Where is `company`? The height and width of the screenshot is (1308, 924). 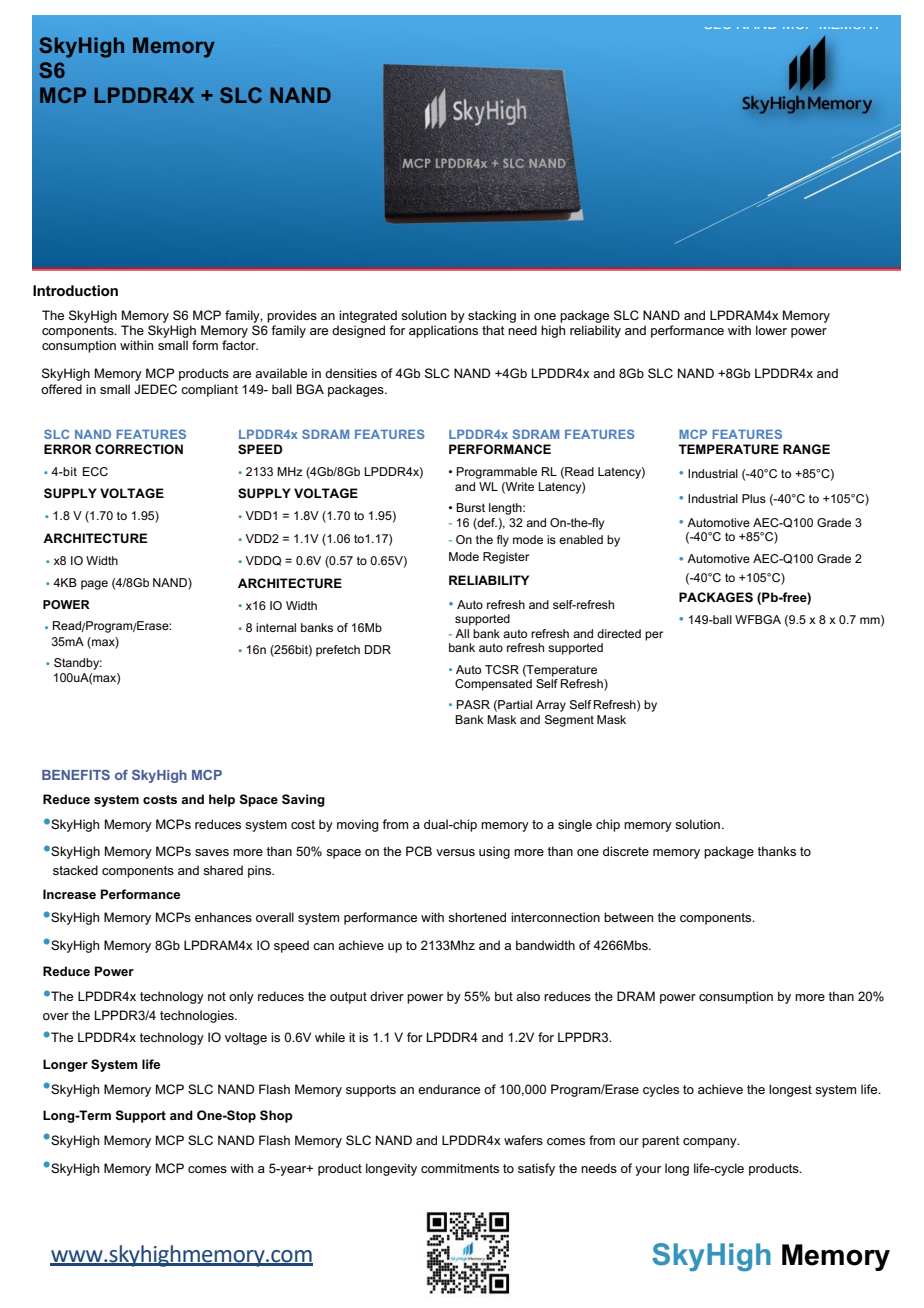 company is located at coordinates (711, 1143).
